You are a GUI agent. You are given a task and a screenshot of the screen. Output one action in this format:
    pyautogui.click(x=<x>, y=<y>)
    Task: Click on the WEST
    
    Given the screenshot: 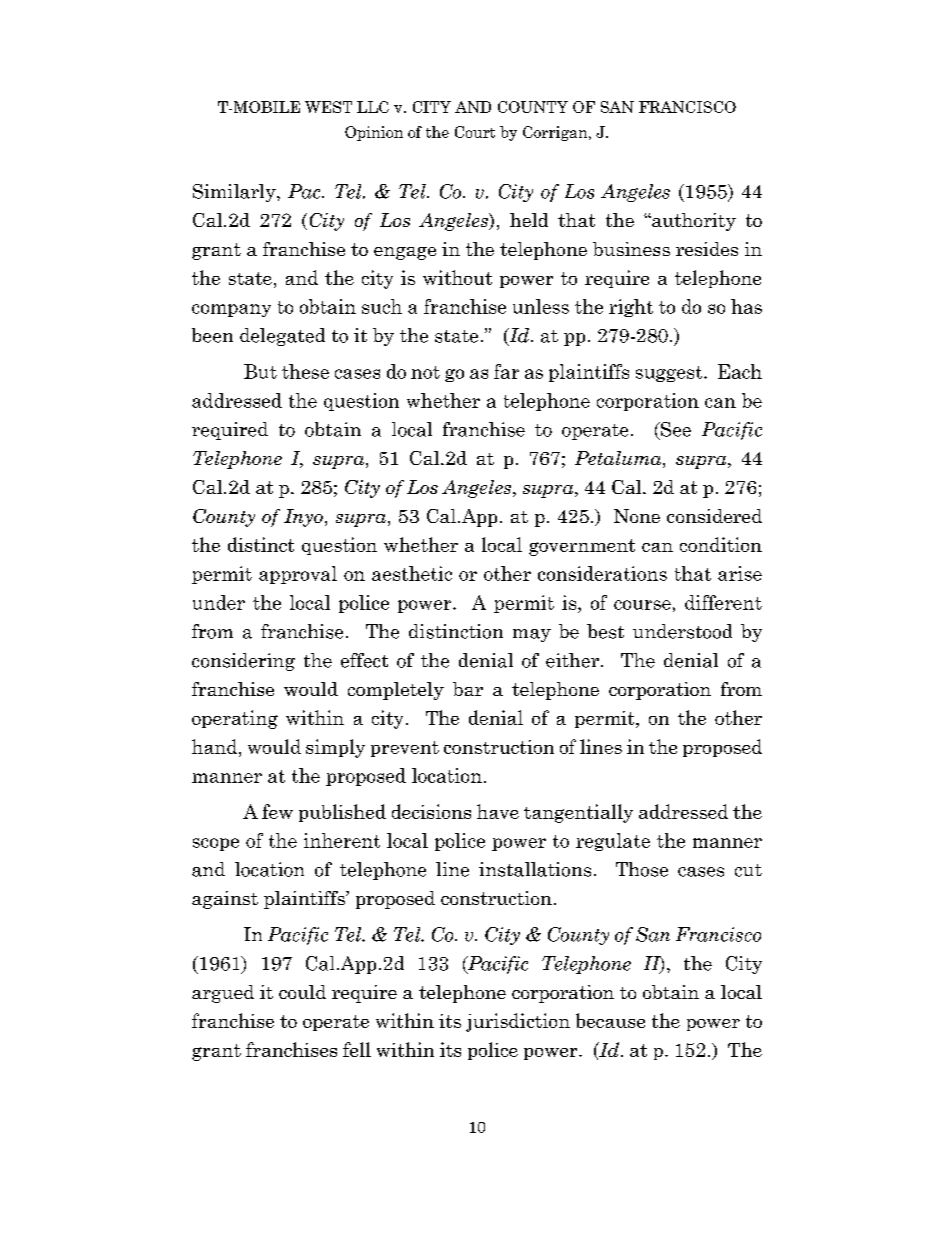 What is the action you would take?
    pyautogui.click(x=328, y=107)
